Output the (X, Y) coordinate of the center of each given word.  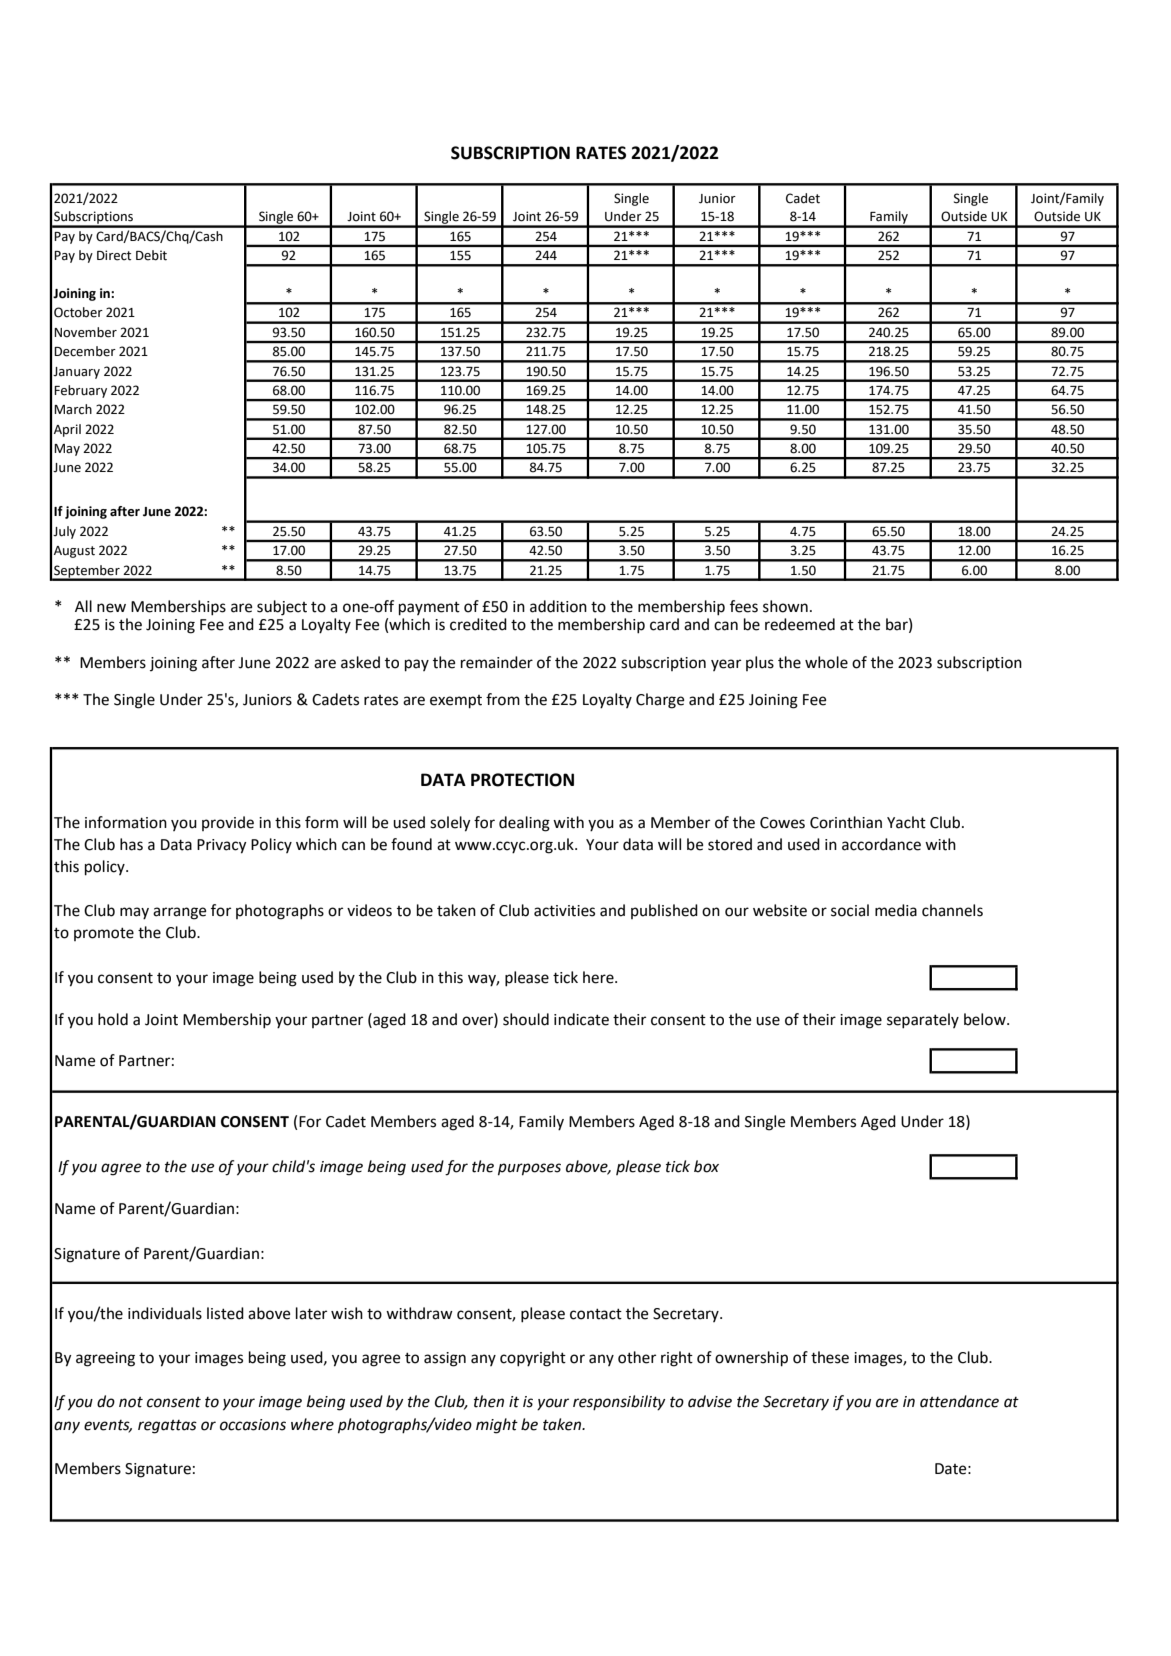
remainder (497, 662)
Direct (114, 255)
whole (826, 662)
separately (923, 1021)
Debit (151, 255)
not (131, 1402)
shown (785, 606)
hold (113, 1019)
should (526, 1019)
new (111, 608)
